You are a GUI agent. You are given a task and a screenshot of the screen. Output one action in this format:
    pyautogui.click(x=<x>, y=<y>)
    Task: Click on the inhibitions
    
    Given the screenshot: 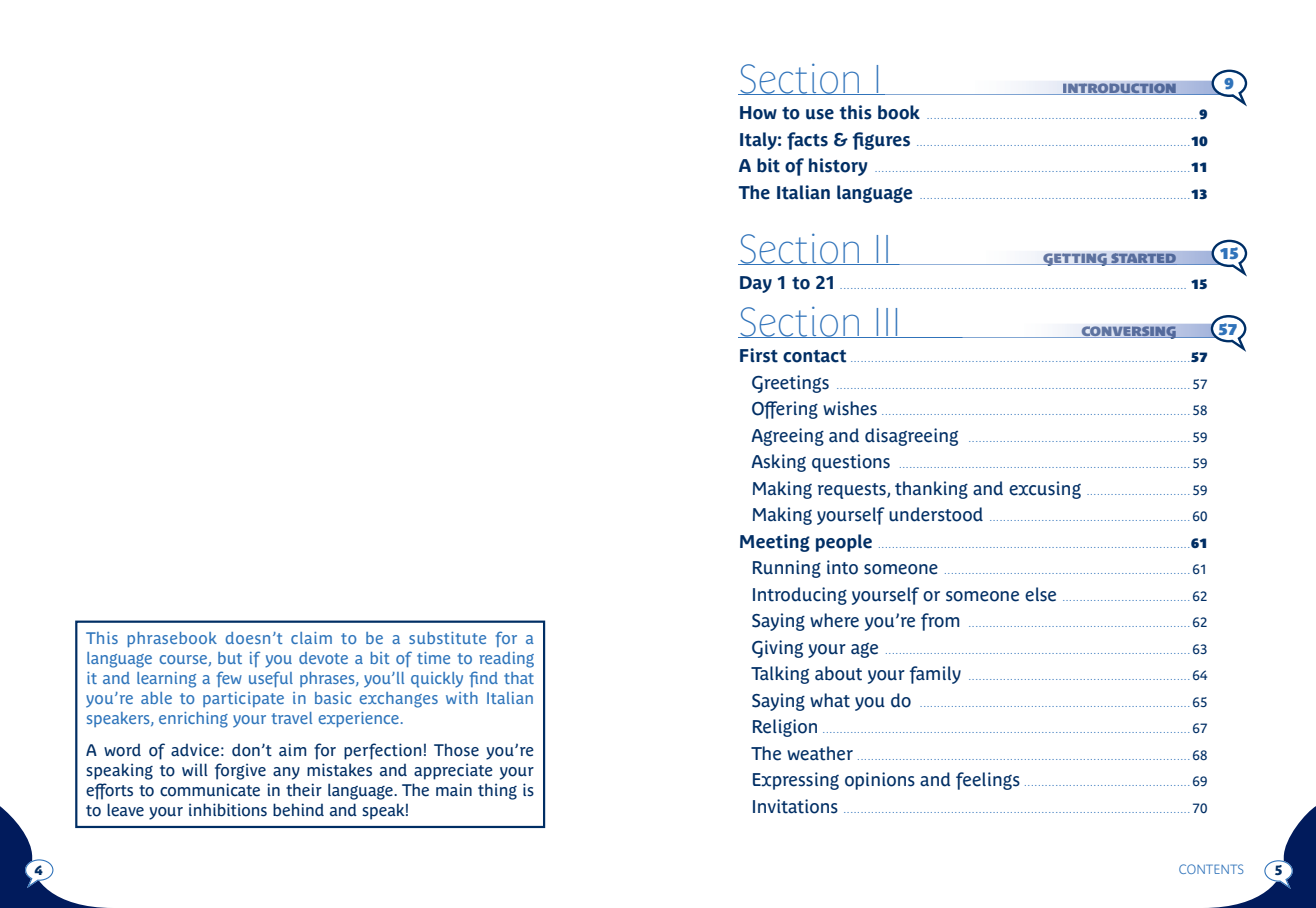 What is the action you would take?
    pyautogui.click(x=228, y=810)
